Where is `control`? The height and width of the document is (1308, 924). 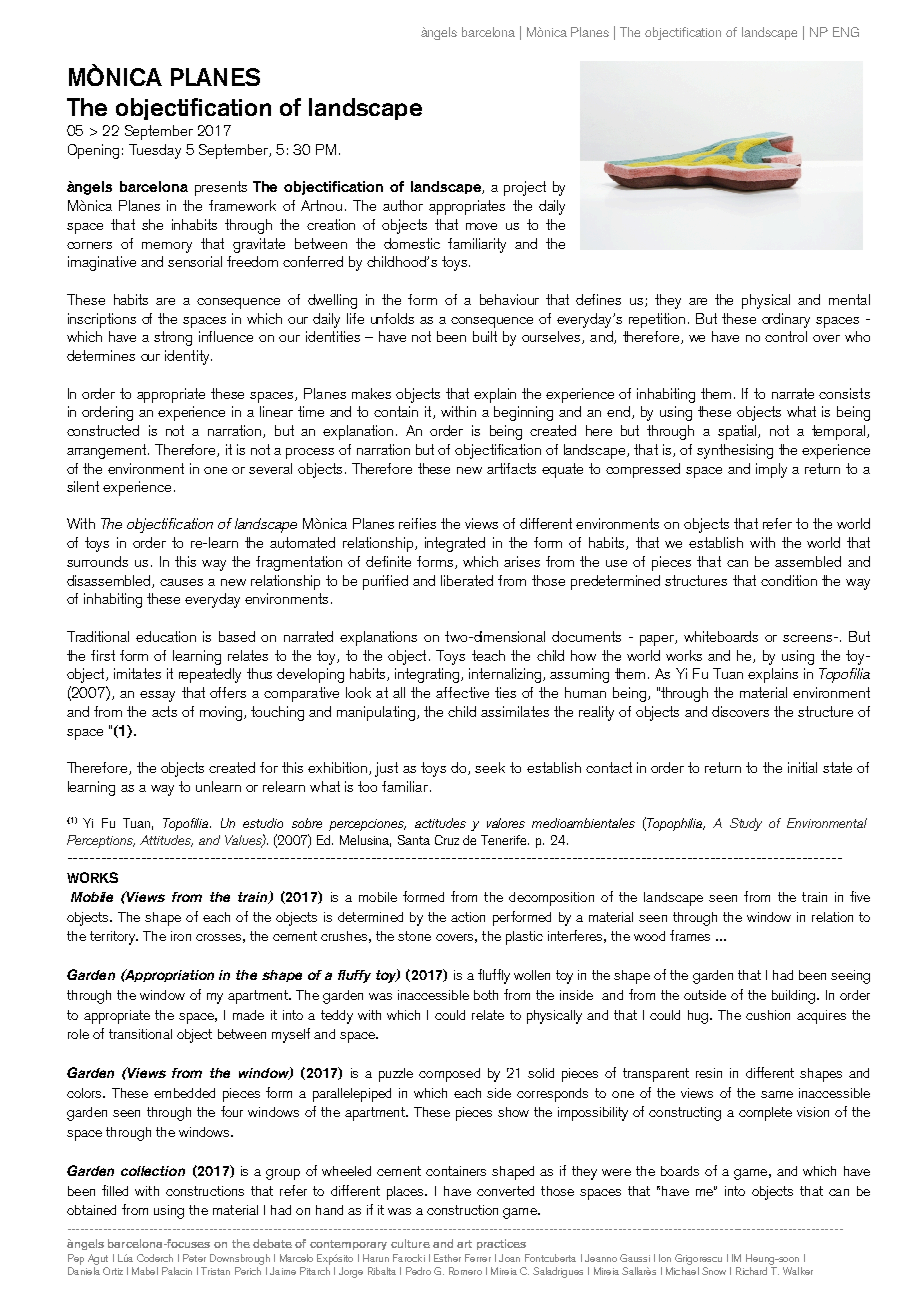 control is located at coordinates (786, 336).
